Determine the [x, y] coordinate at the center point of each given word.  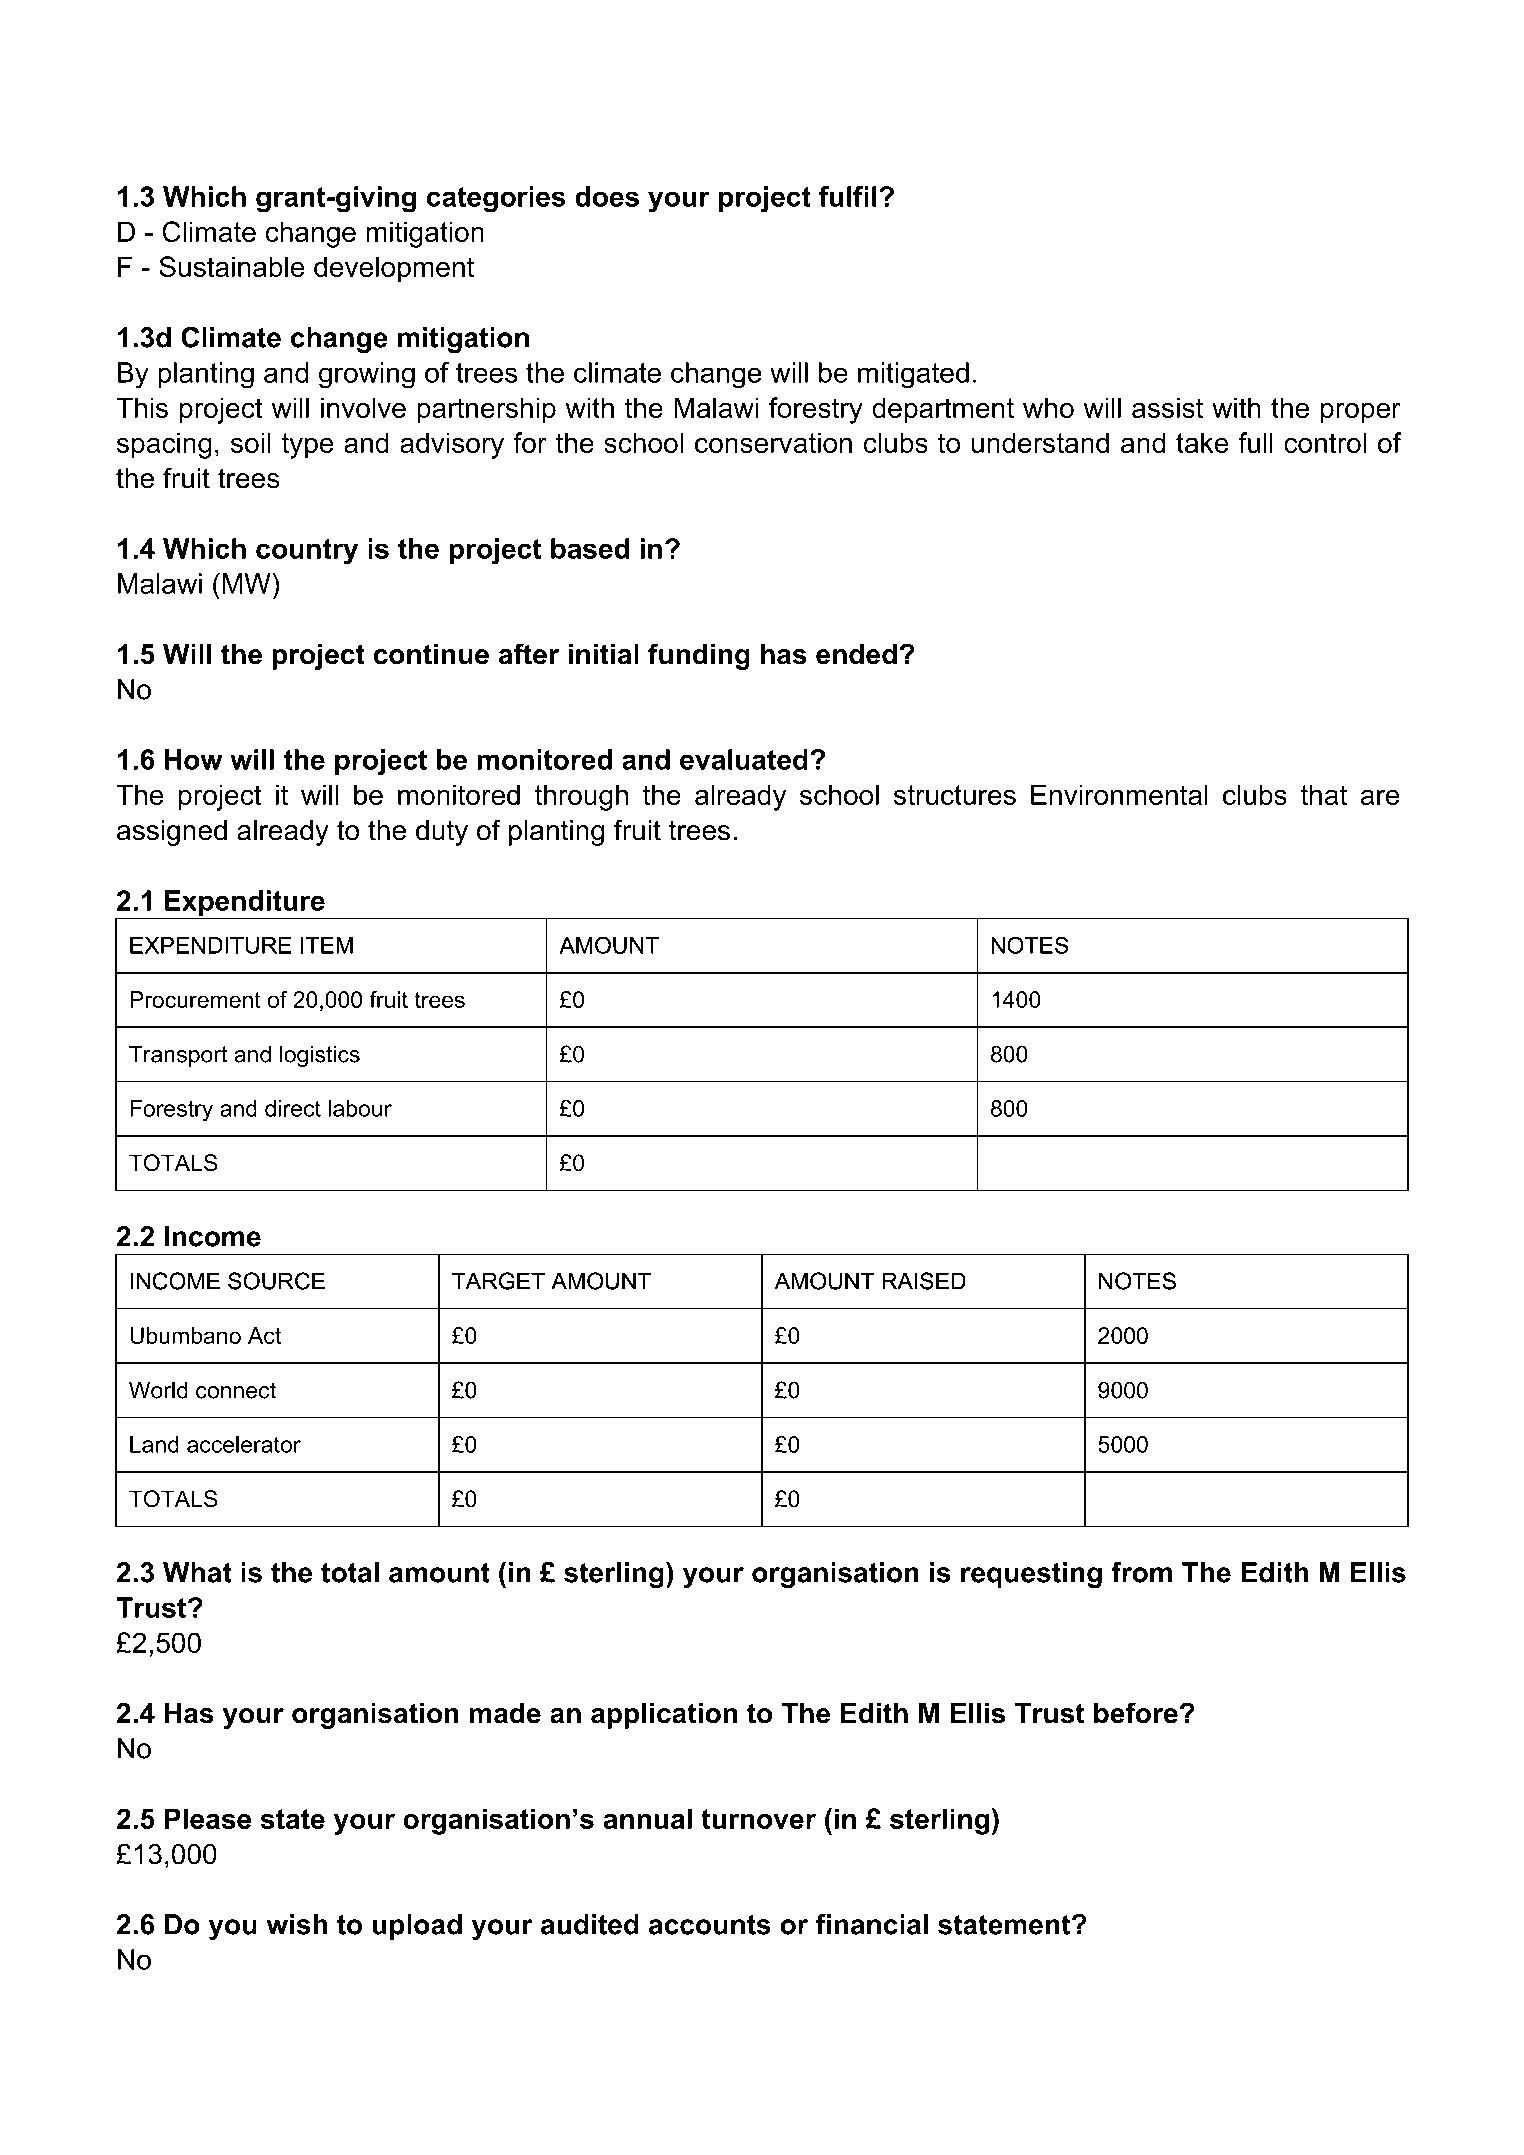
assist [1167, 407]
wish [296, 1924]
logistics [320, 1056]
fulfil [847, 196]
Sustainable [232, 266]
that [1323, 794]
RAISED [924, 1281]
